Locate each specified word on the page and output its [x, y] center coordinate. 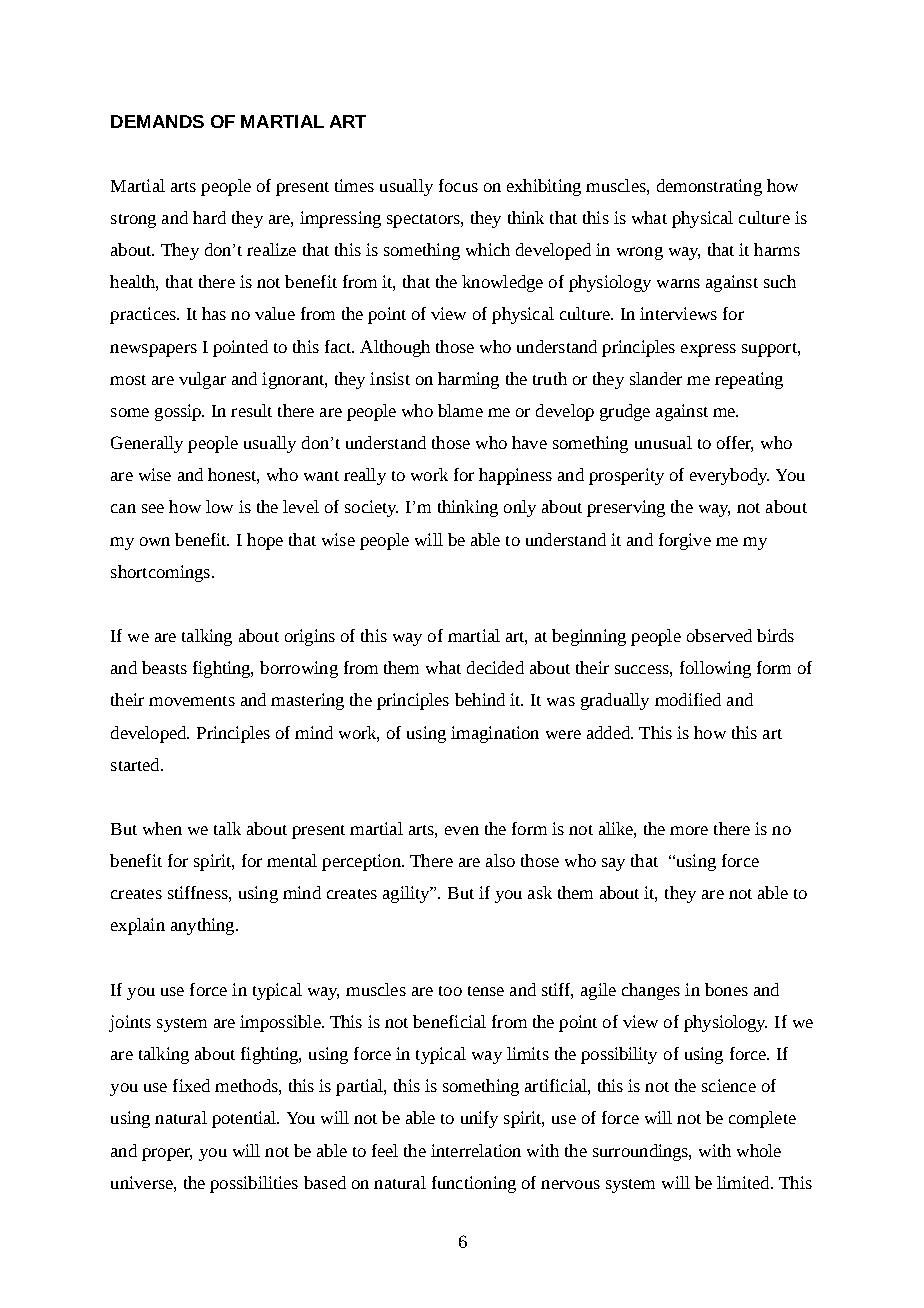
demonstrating [709, 187]
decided [495, 667]
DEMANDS [157, 121]
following [715, 669]
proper [167, 1154]
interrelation [476, 1150]
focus [458, 185]
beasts [164, 667]
